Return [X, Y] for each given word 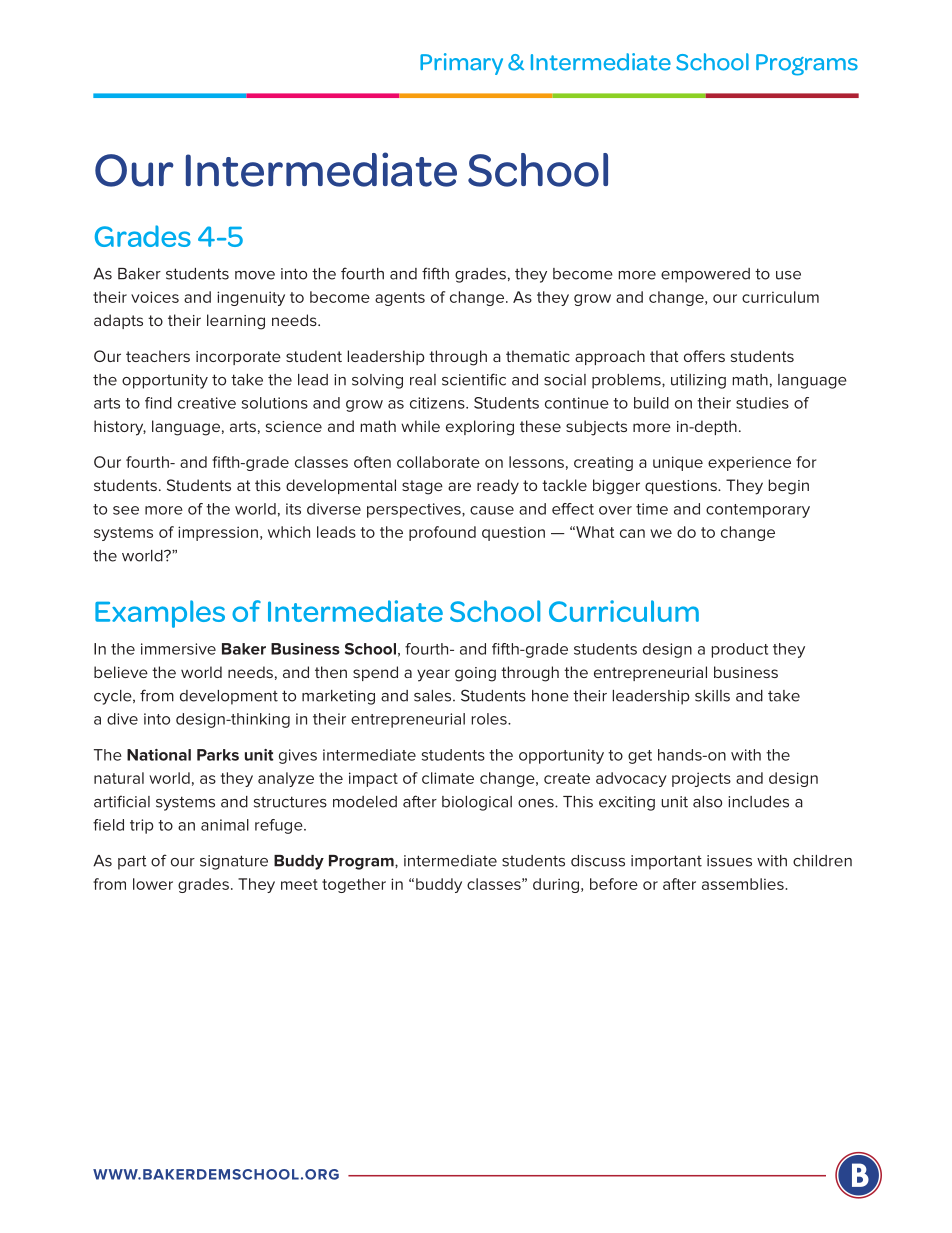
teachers [158, 356]
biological [477, 803]
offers [704, 356]
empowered [705, 275]
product [740, 650]
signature [234, 862]
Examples [160, 614]
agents [400, 299]
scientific [474, 379]
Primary [461, 64]
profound [442, 533]
